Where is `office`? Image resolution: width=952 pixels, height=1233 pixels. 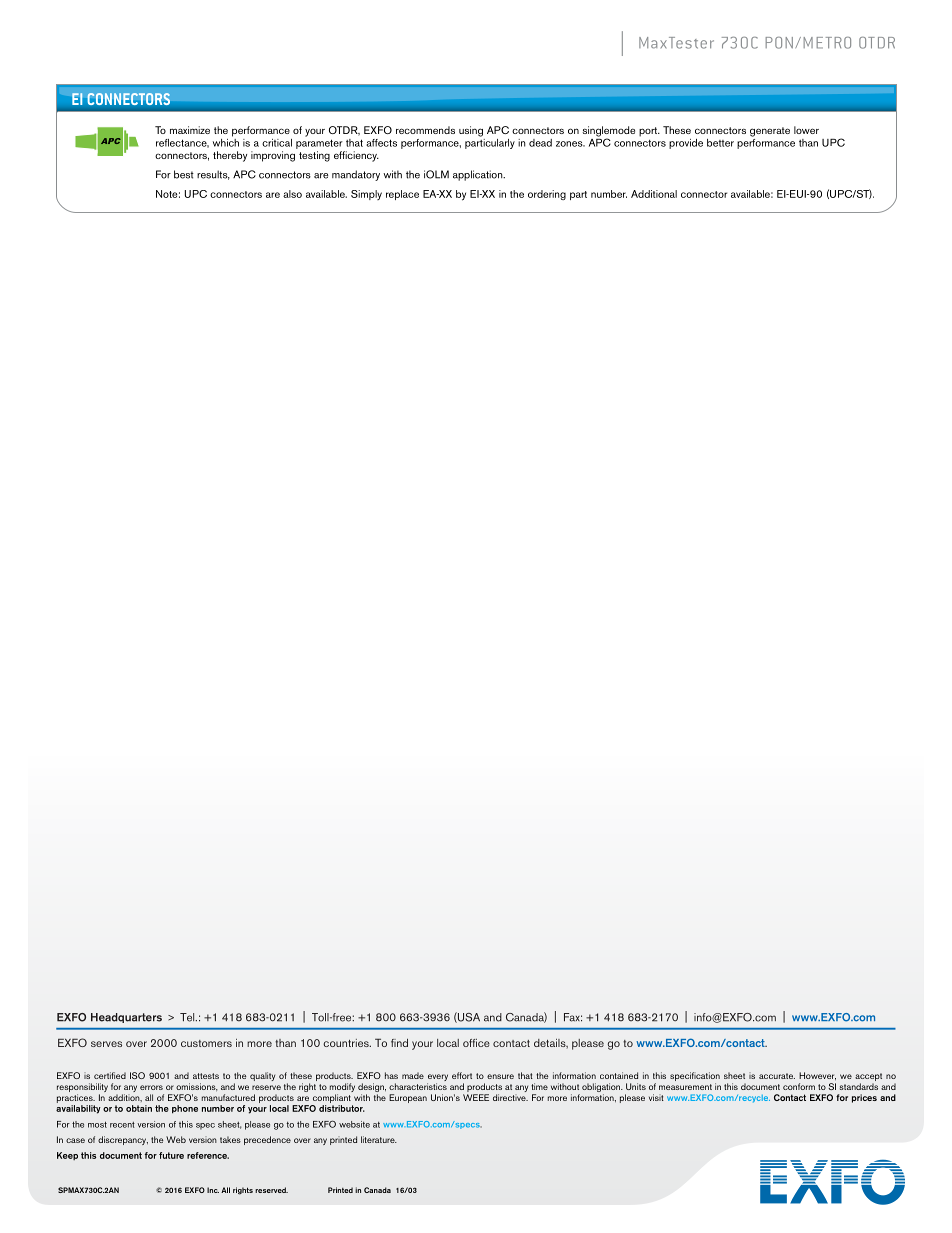
office is located at coordinates (476, 1043).
